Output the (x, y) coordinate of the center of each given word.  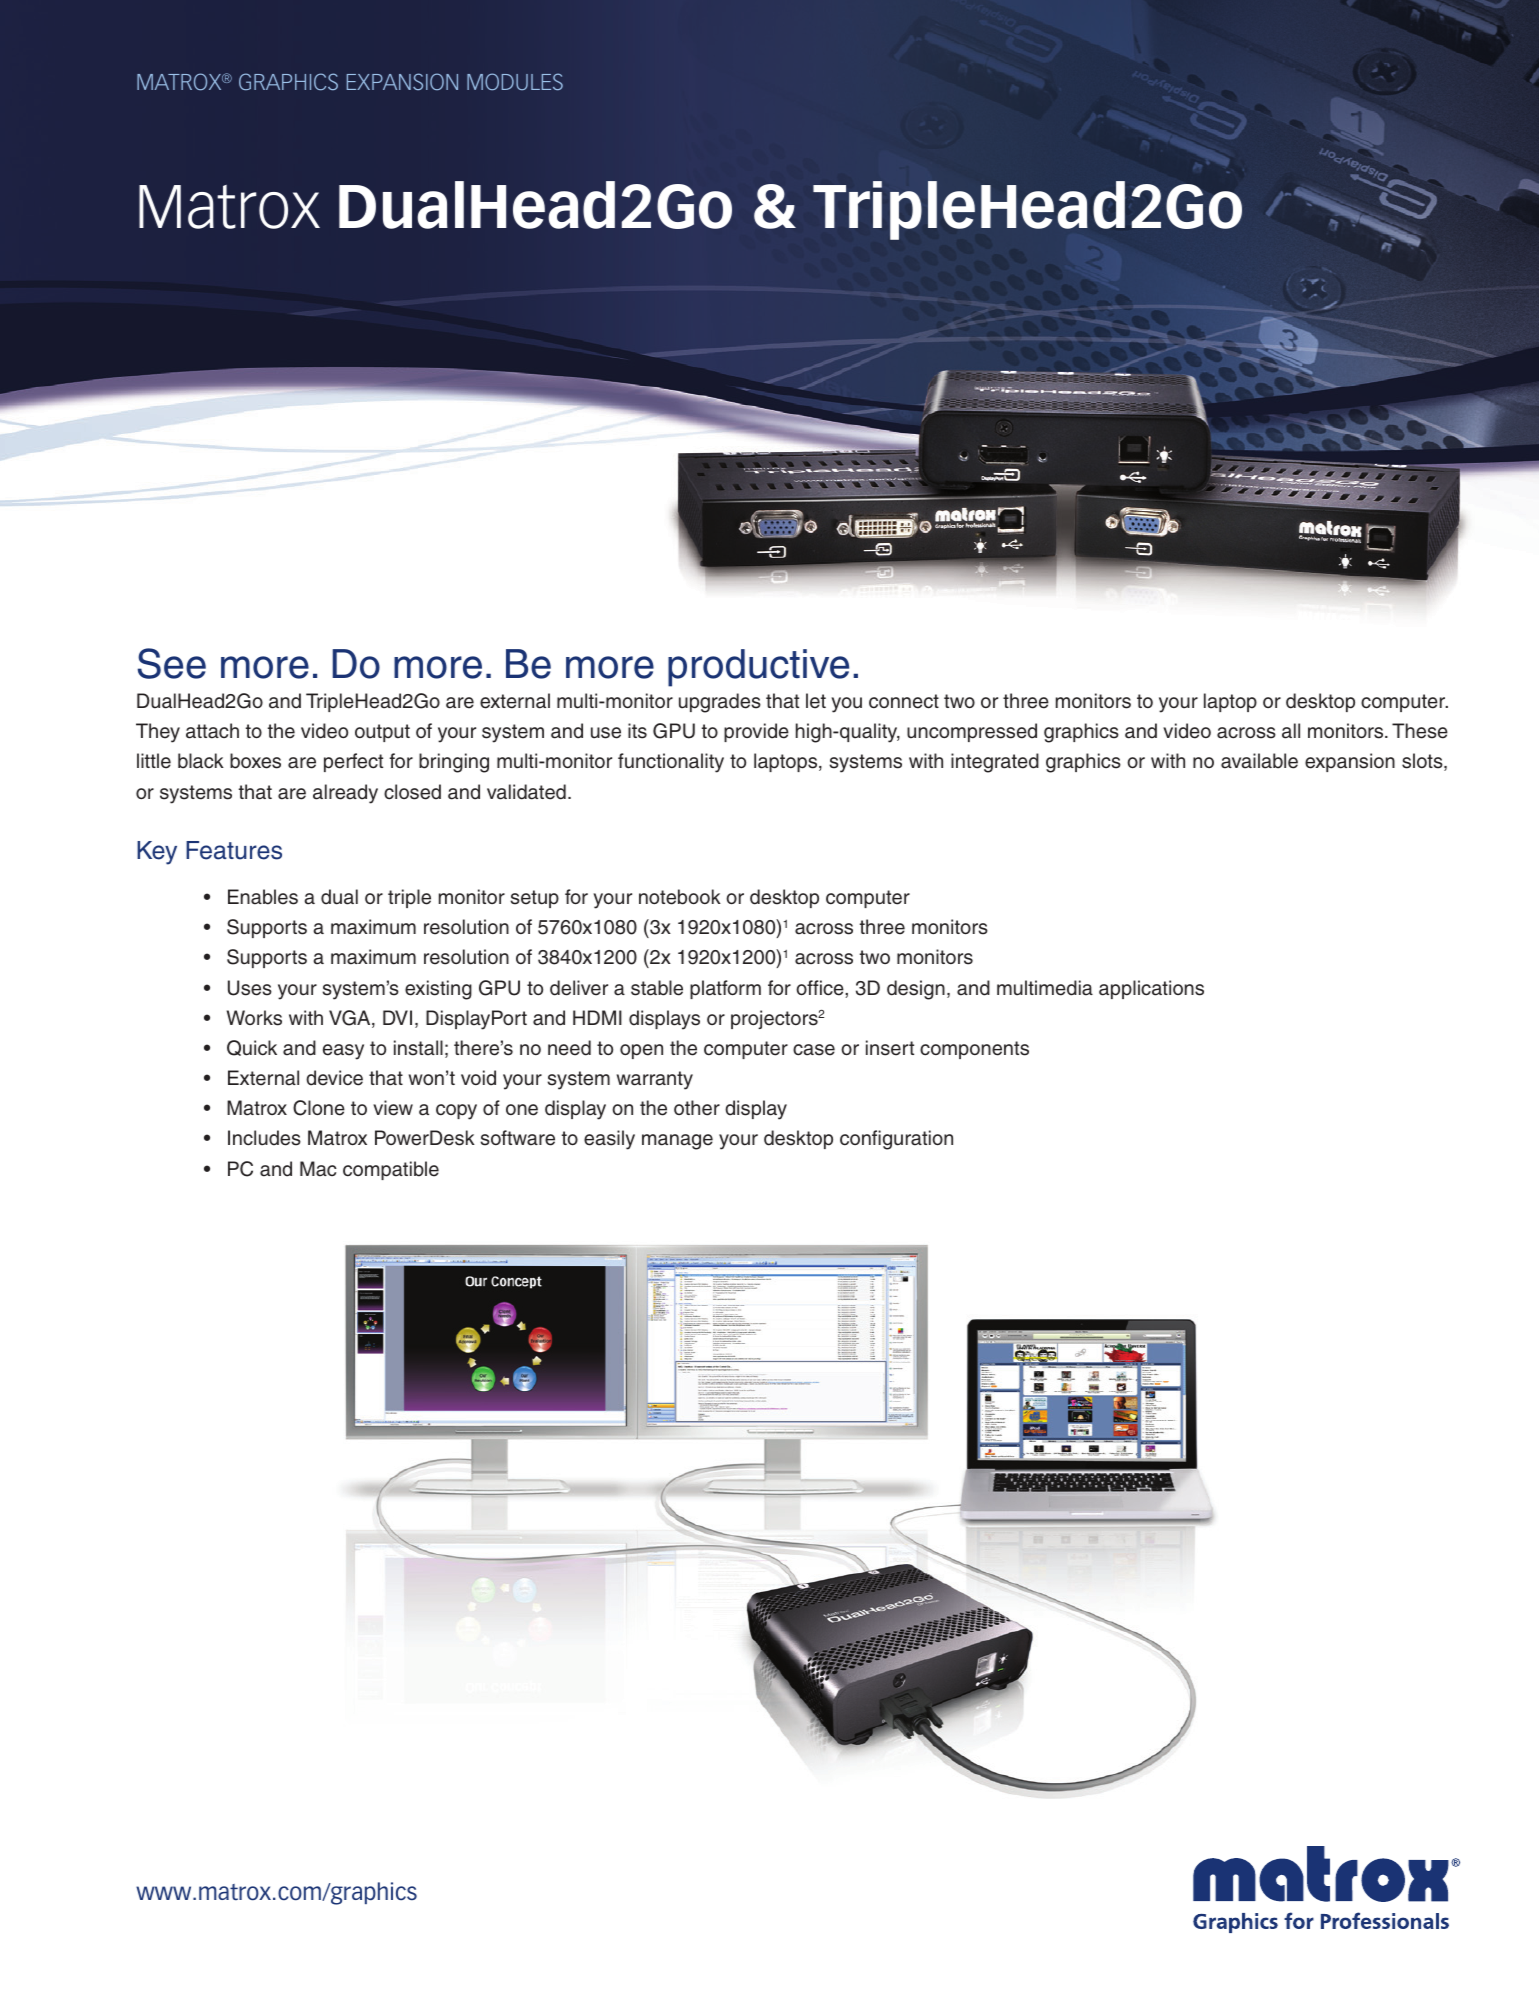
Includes (264, 1138)
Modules (515, 82)
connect (904, 701)
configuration (896, 1140)
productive (758, 668)
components (974, 1050)
